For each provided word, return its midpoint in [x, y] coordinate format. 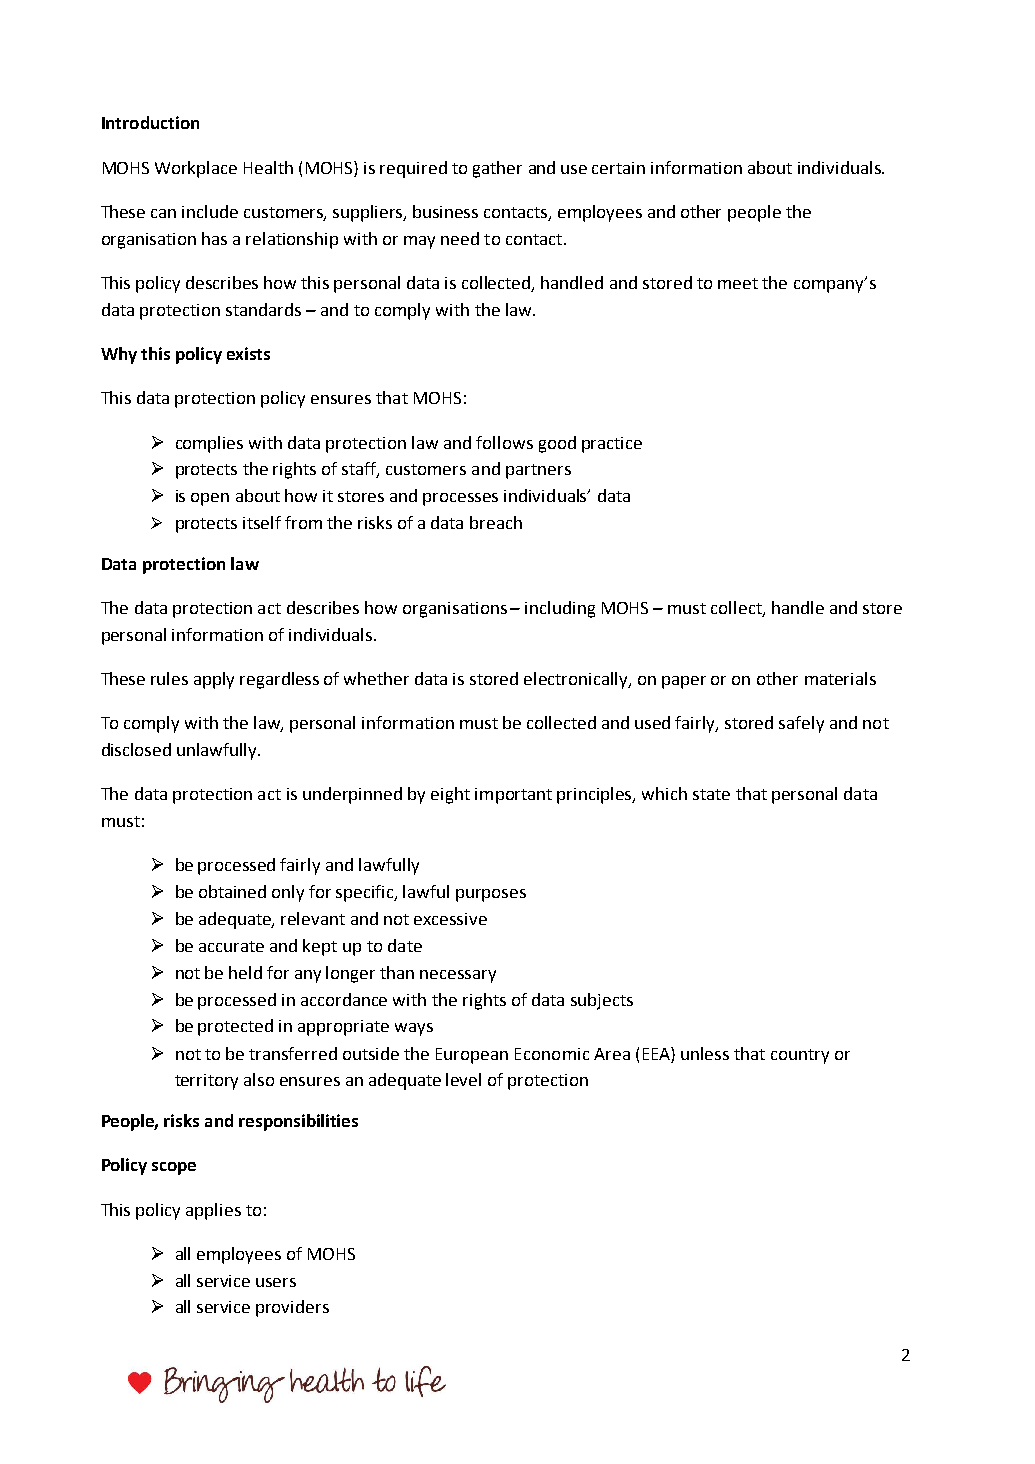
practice [612, 445]
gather [497, 169]
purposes [491, 895]
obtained [232, 891]
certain [618, 168]
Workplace [196, 169]
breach [496, 522]
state [711, 794]
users [276, 1282]
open [210, 499]
